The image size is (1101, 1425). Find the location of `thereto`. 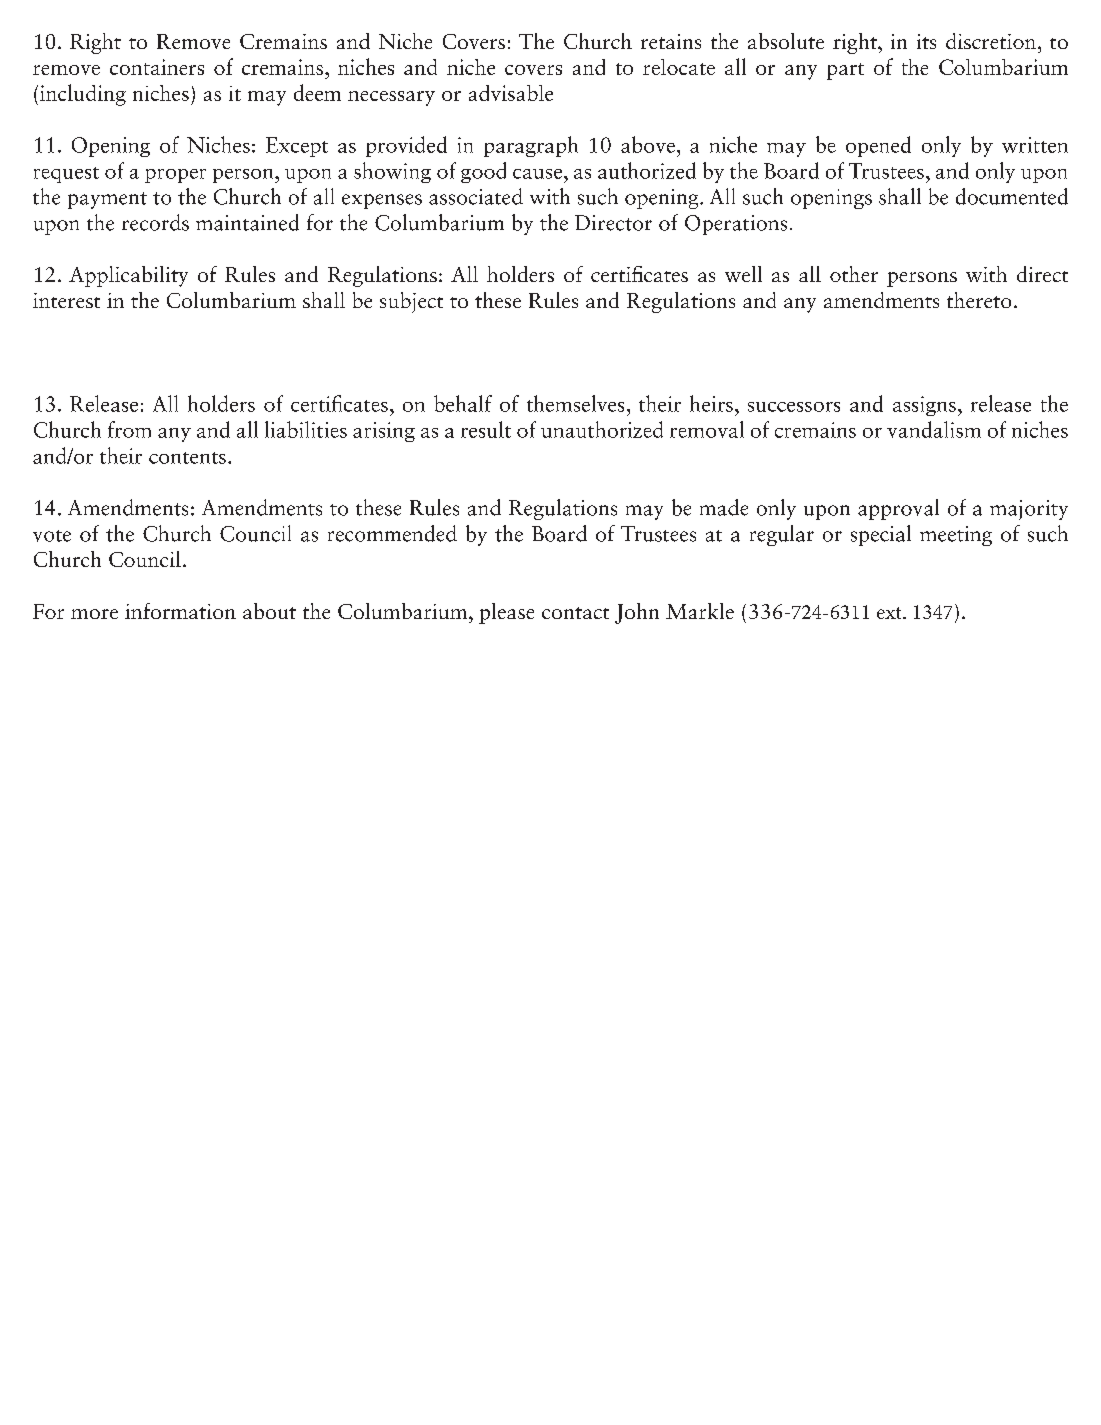

thereto is located at coordinates (979, 300).
